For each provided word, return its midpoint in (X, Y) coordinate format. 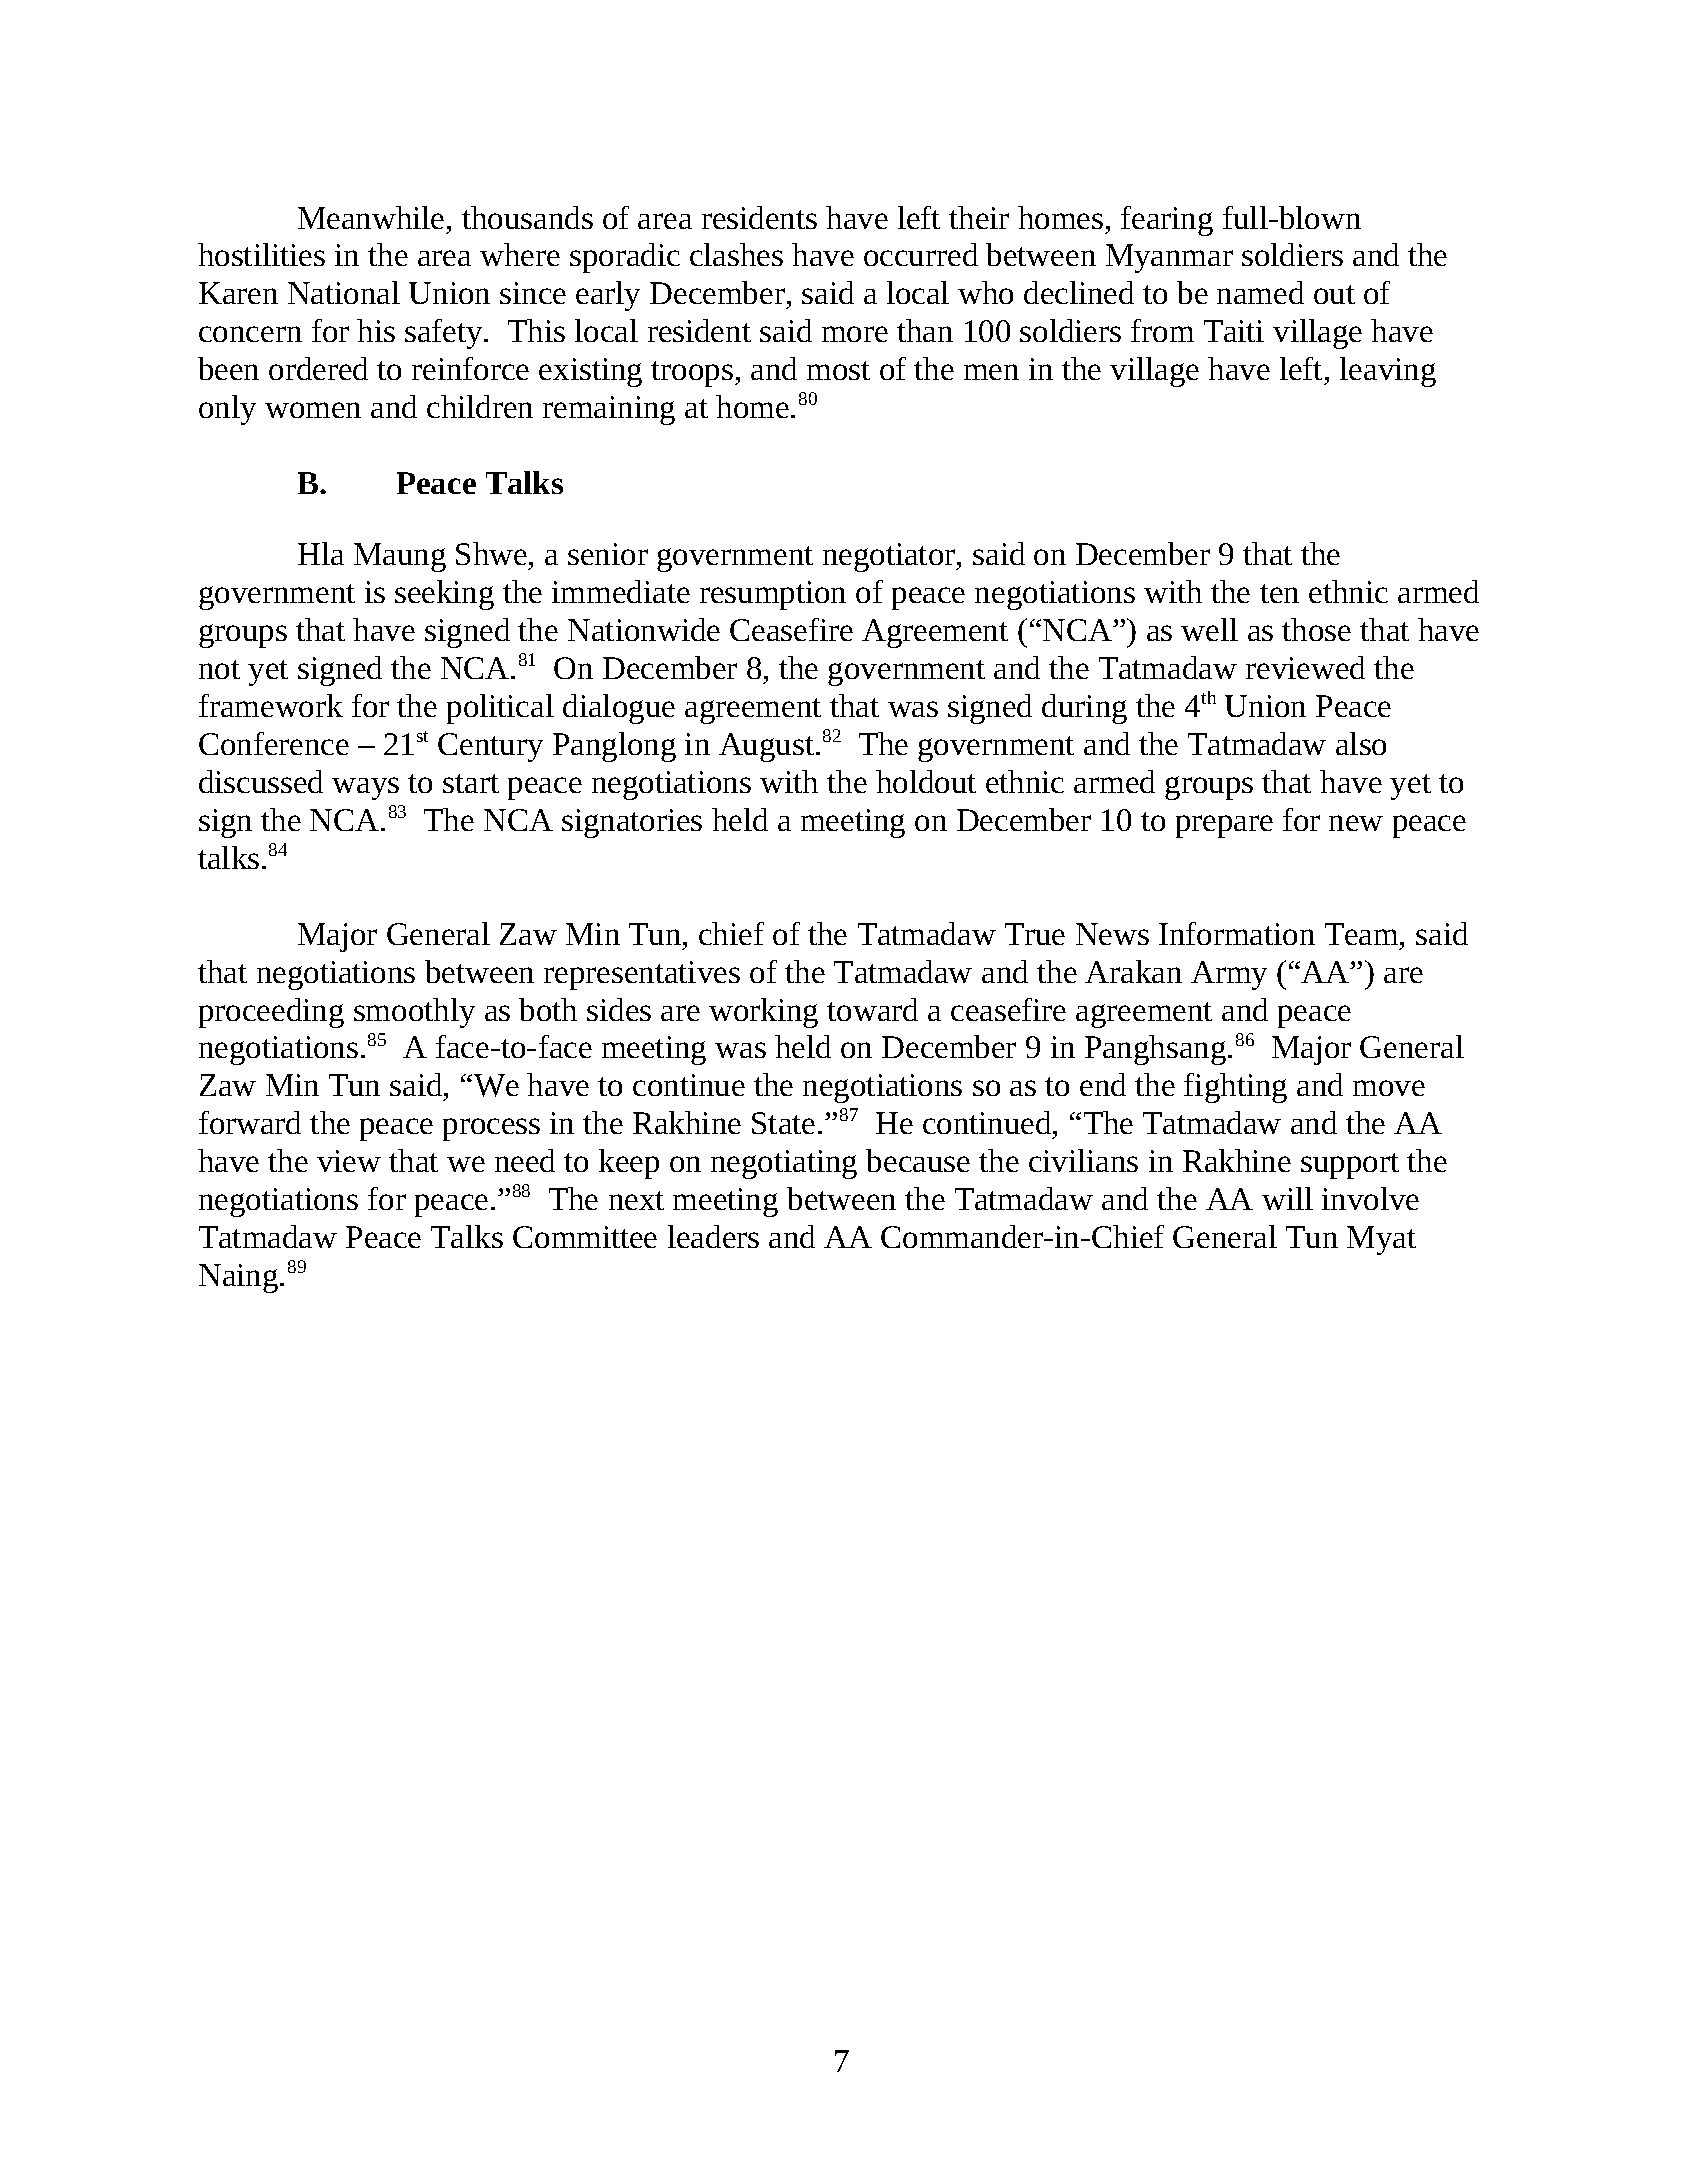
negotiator (890, 557)
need (525, 1160)
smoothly (414, 1013)
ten (1279, 593)
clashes (736, 254)
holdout (926, 781)
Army (1229, 975)
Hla (321, 553)
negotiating (784, 1164)
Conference (274, 743)
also (1361, 743)
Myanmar (1169, 258)
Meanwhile (371, 217)
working (763, 1013)
